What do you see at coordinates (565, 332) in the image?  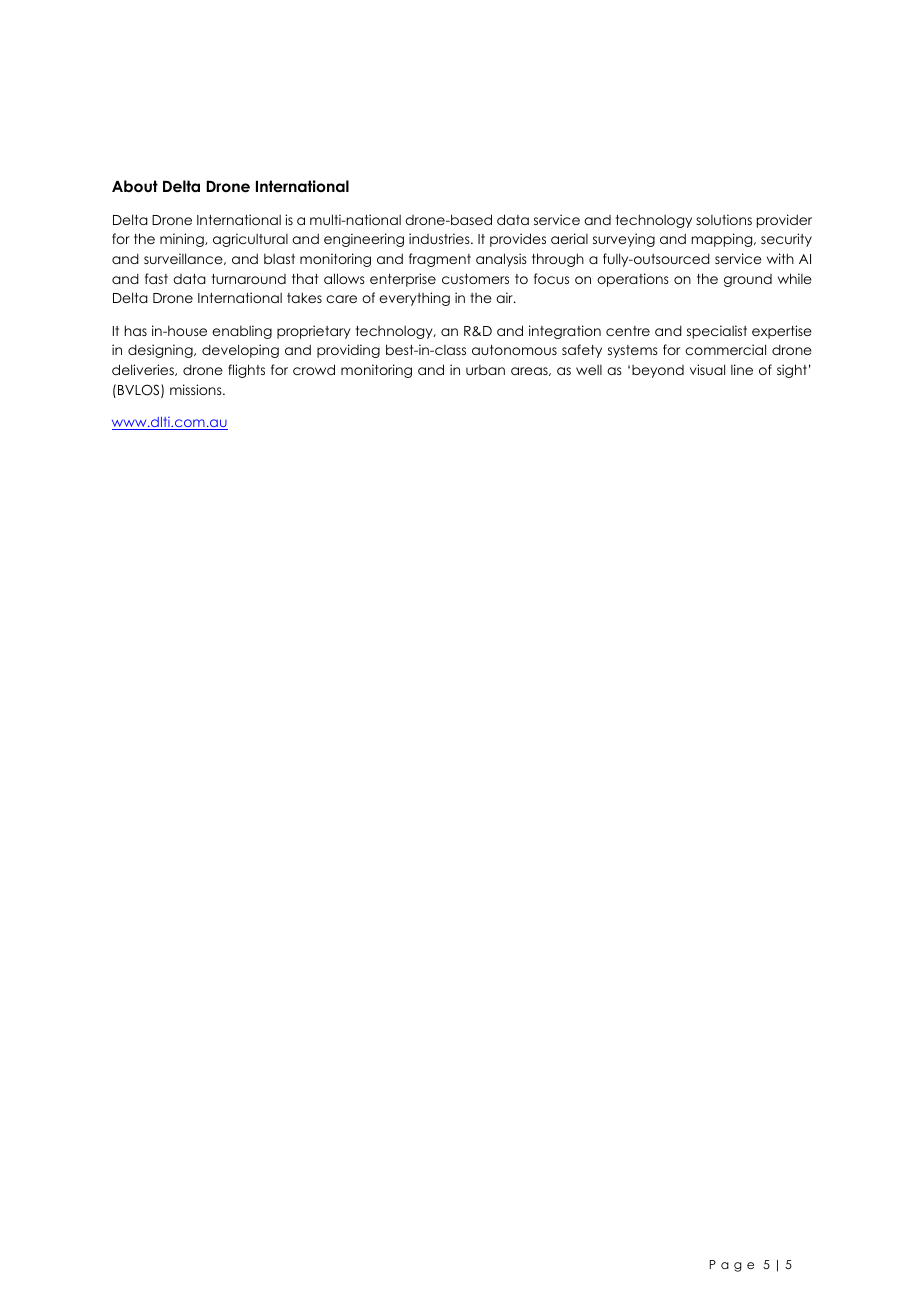 I see `integration` at bounding box center [565, 332].
